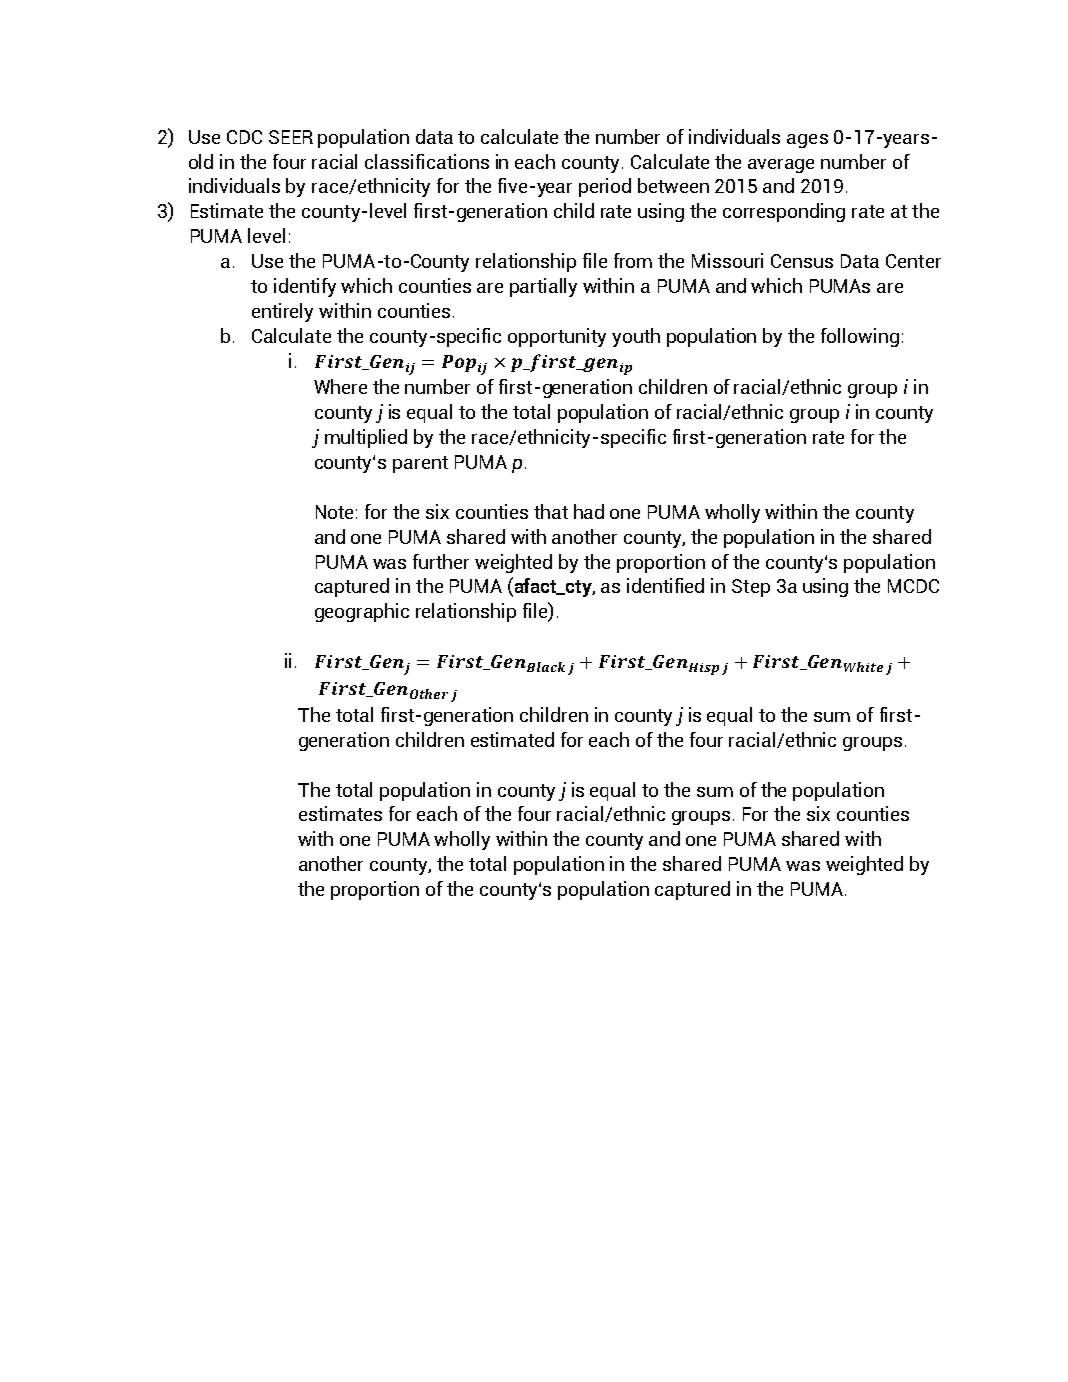 This document has height=1382, width=1068. What do you see at coordinates (362, 612) in the document?
I see `geographic` at bounding box center [362, 612].
